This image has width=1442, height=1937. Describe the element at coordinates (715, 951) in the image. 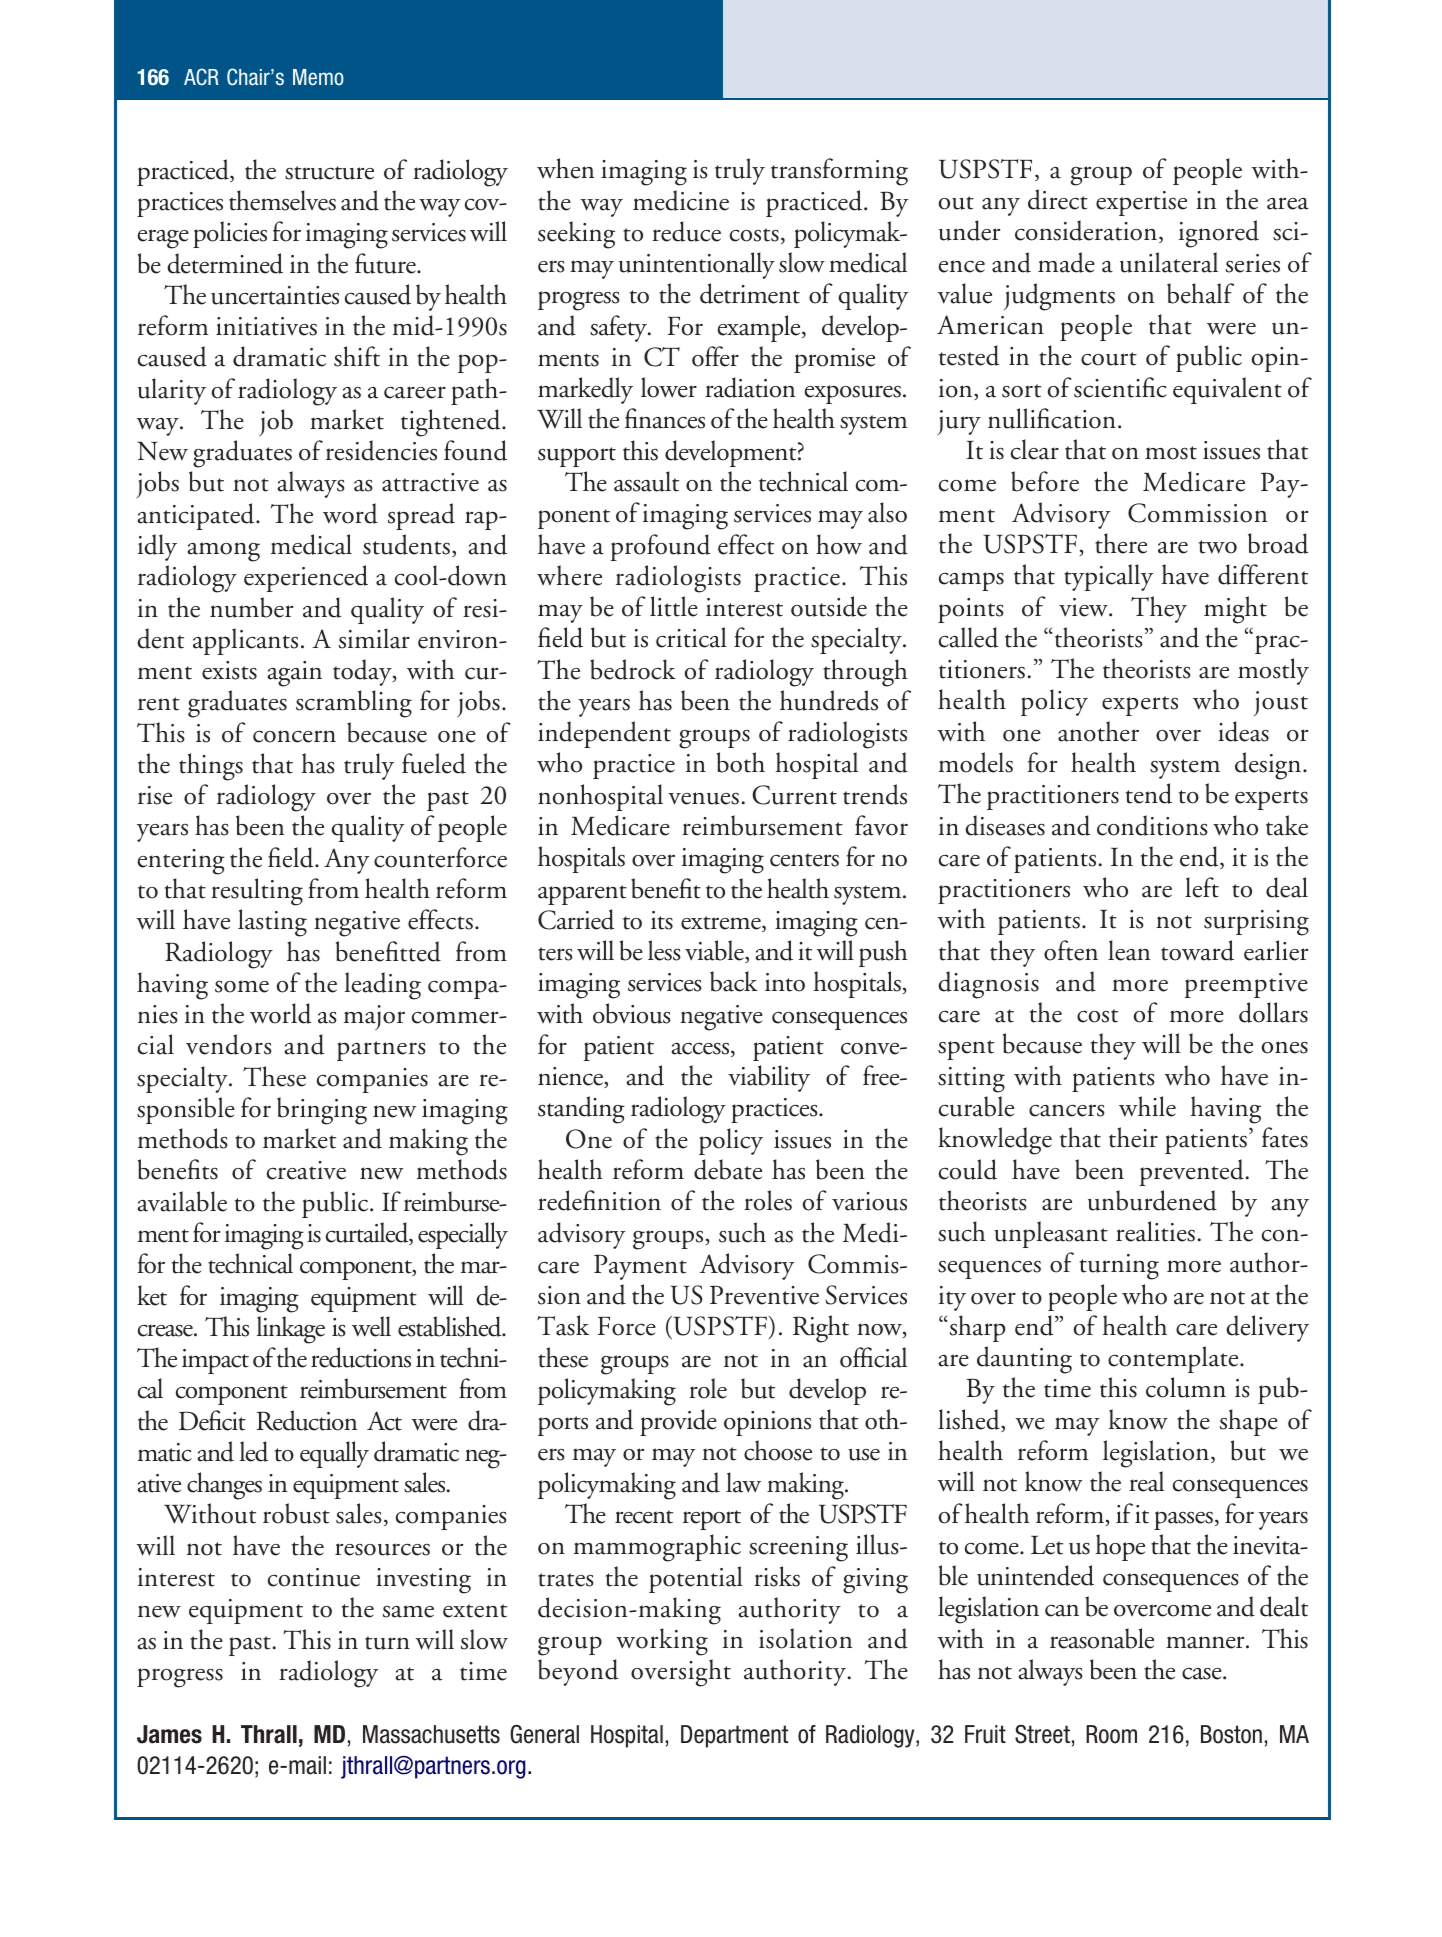

I see `viable` at that location.
